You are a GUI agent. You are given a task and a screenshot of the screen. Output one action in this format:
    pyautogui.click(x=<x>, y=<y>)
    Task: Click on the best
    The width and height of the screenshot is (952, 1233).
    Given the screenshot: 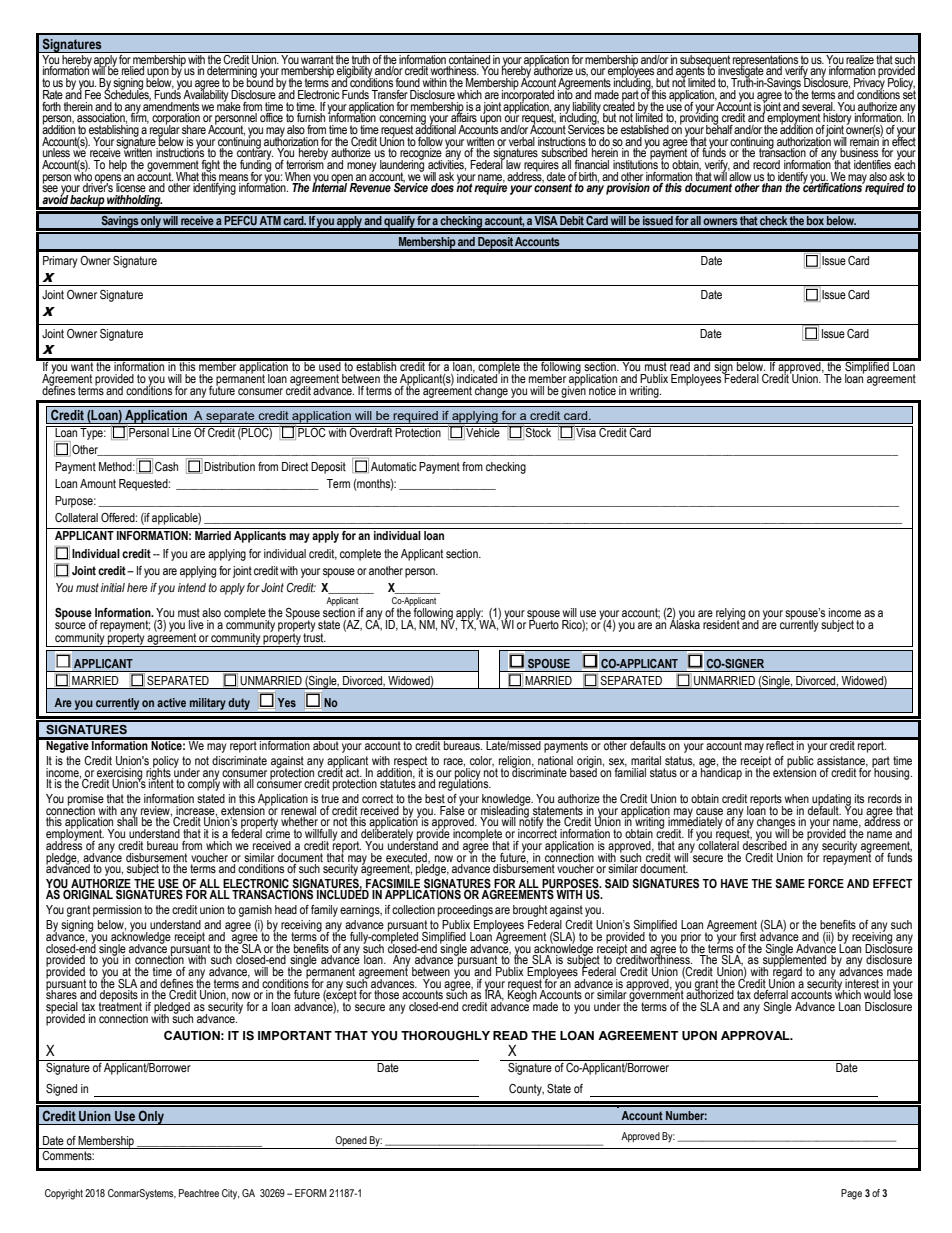 What is the action you would take?
    pyautogui.click(x=435, y=798)
